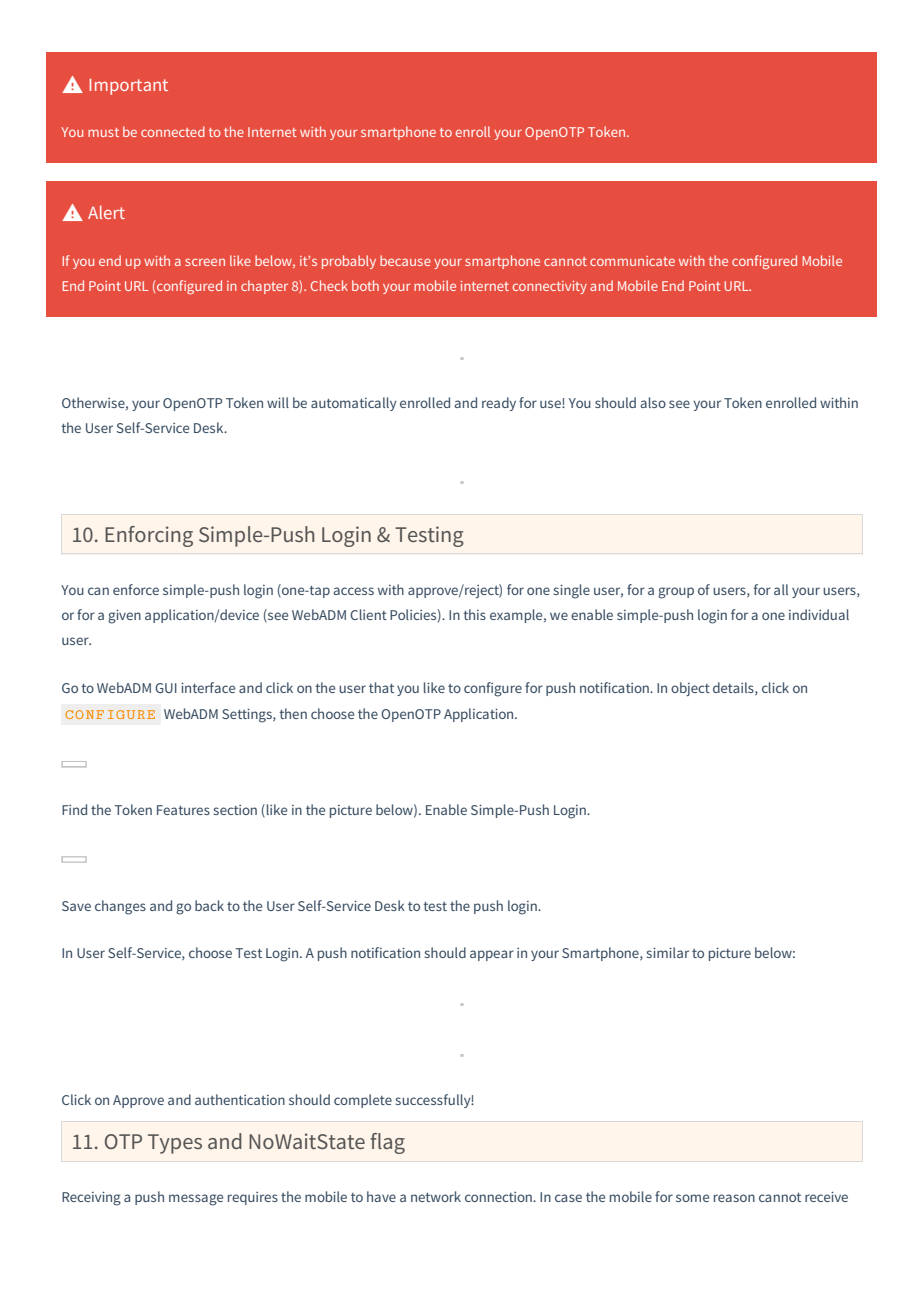  I want to click on Features, so click(183, 810).
